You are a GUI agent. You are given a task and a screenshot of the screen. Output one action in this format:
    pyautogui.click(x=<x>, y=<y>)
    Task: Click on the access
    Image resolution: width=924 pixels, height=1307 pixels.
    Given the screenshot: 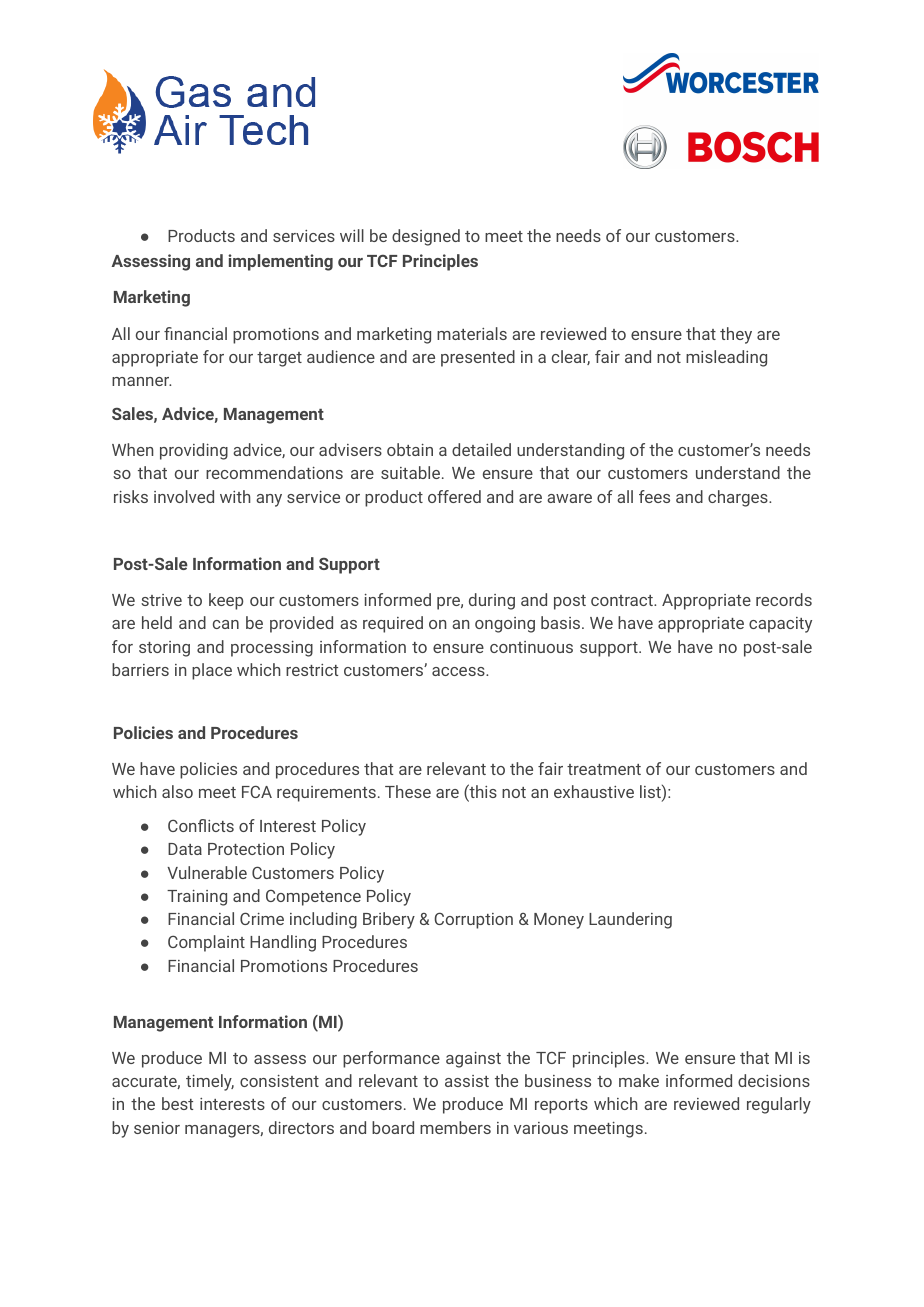 What is the action you would take?
    pyautogui.click(x=459, y=671)
